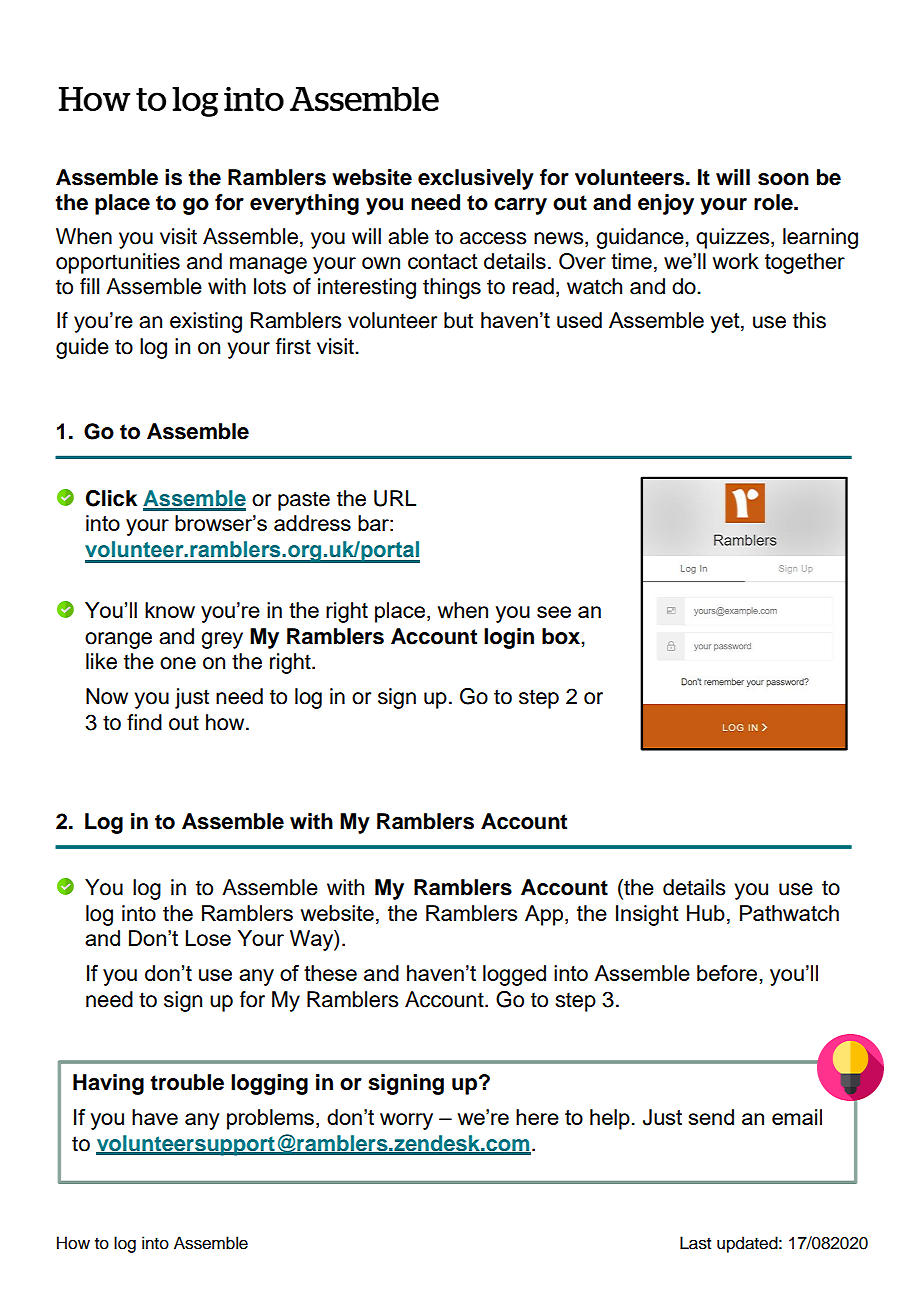 This screenshot has height=1308, width=924. What do you see at coordinates (514, 975) in the screenshot?
I see `logged` at bounding box center [514, 975].
